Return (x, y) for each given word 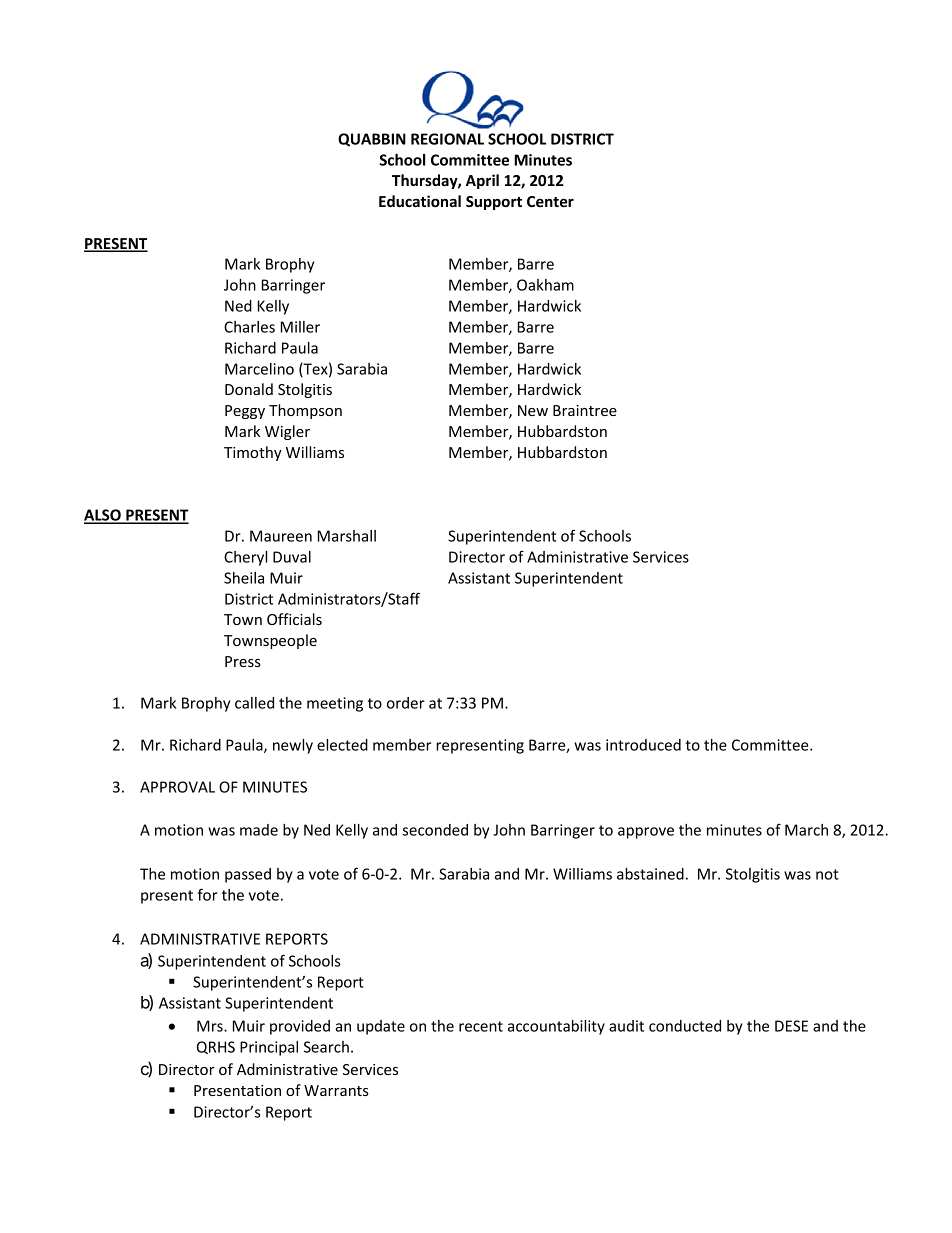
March (806, 830)
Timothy (253, 453)
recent (481, 1026)
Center (550, 201)
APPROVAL (177, 787)
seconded (435, 830)
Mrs (211, 1026)
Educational (420, 201)
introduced (643, 745)
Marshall (347, 536)
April (482, 181)
